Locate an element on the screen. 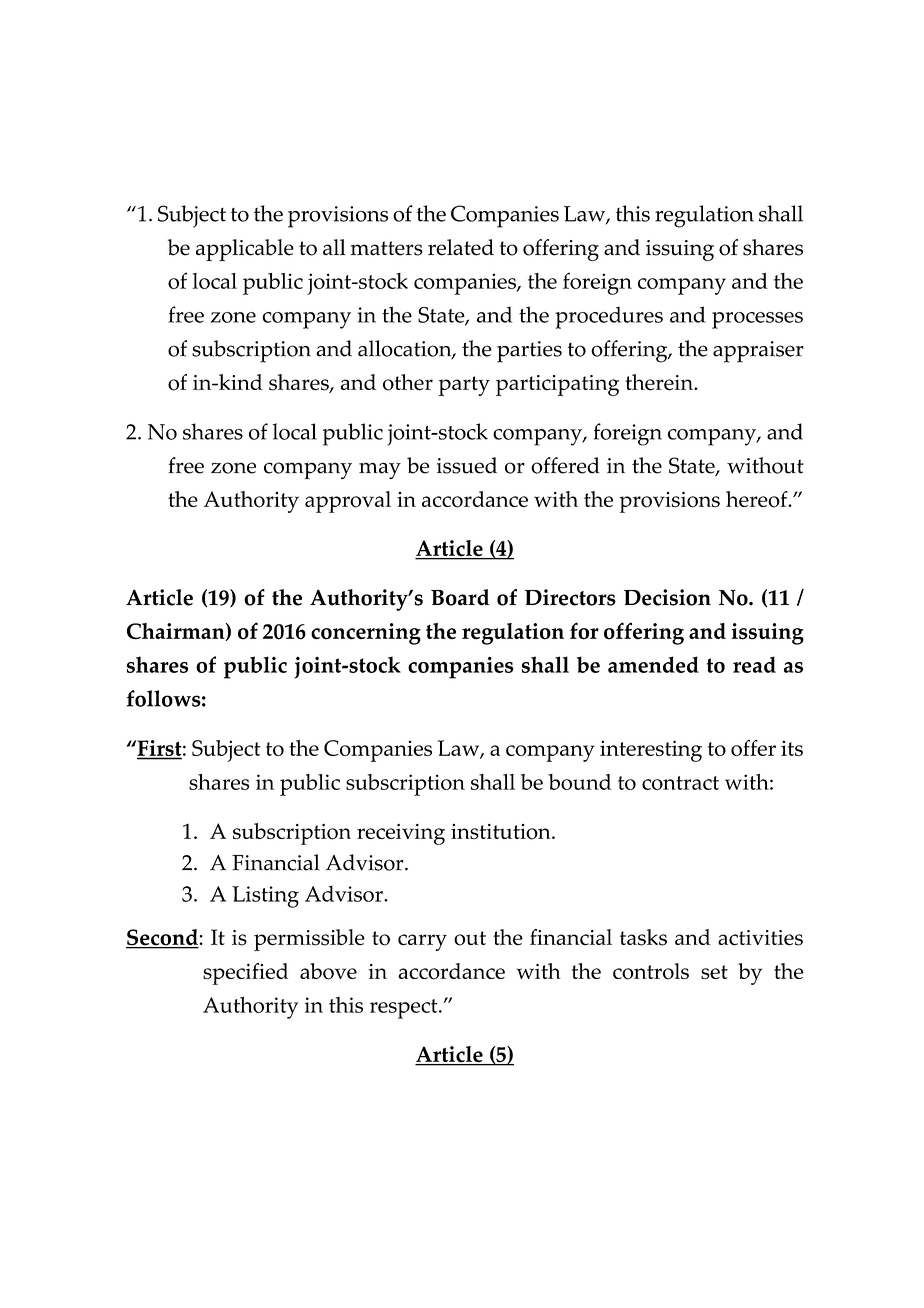 The image size is (924, 1308). processes is located at coordinates (757, 320).
